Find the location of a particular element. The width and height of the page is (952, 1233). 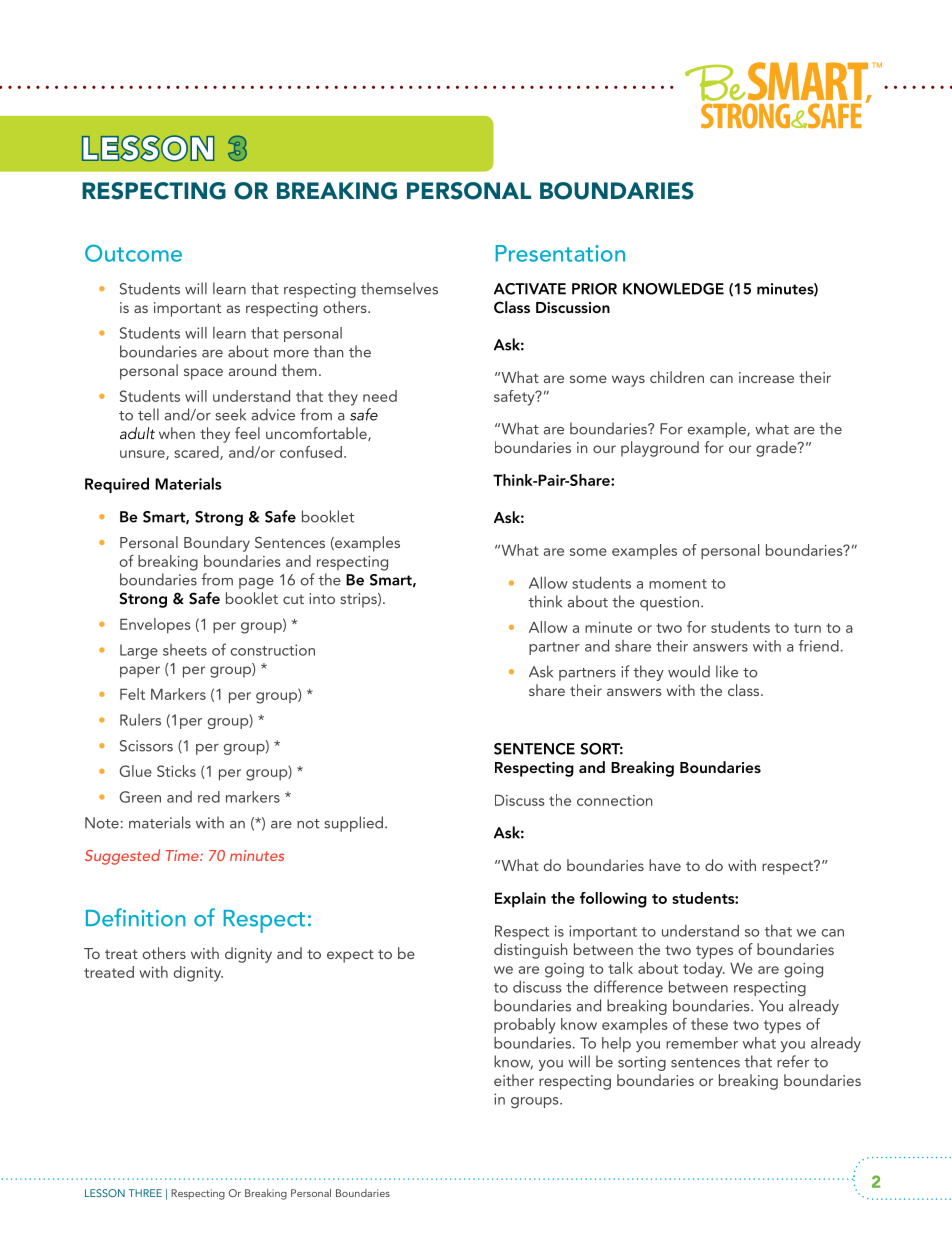

either is located at coordinates (514, 1080).
